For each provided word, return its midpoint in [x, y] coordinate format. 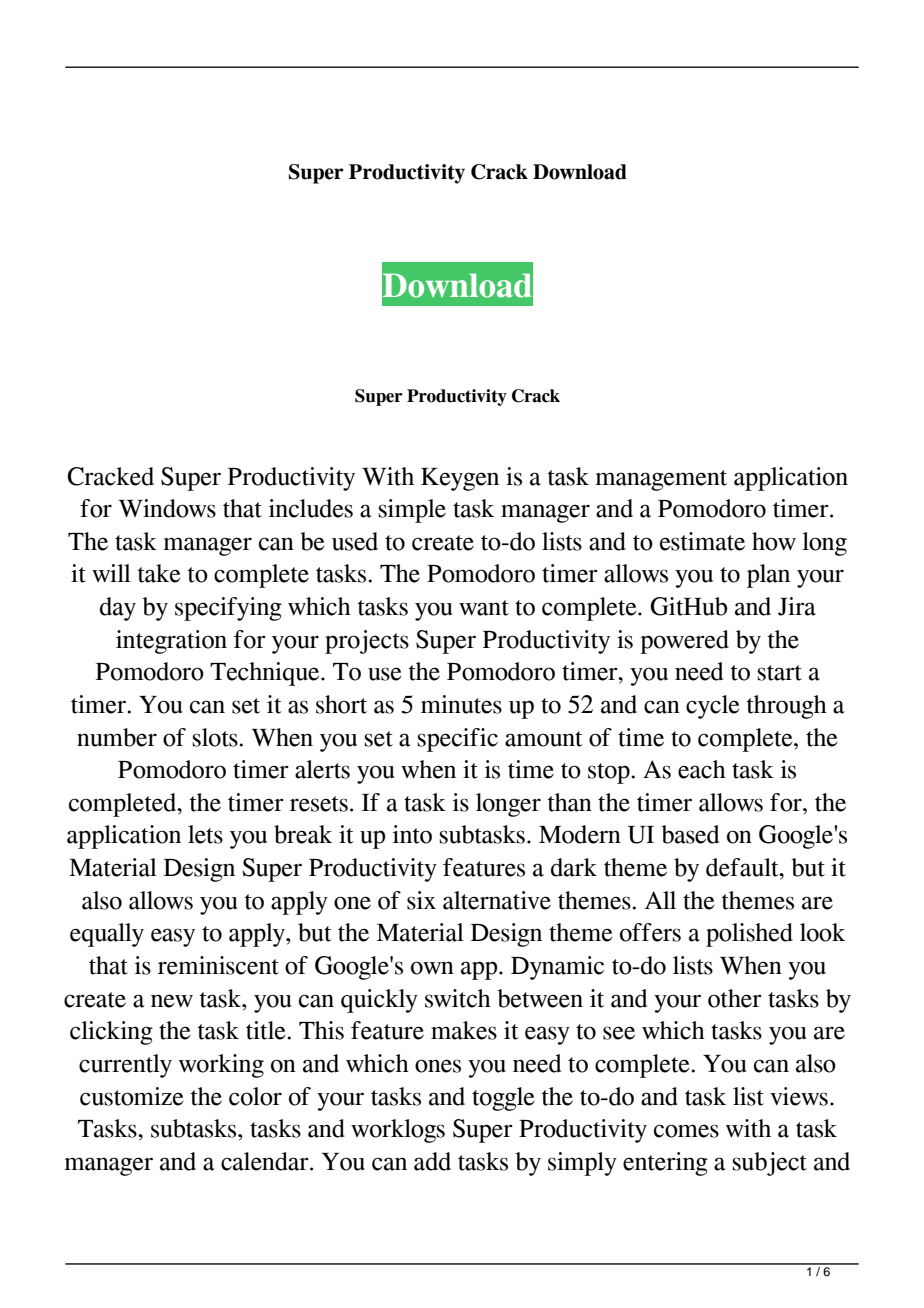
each [702, 769]
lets [205, 834]
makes [464, 1030]
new [172, 1001]
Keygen [460, 479]
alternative [497, 900]
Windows [167, 508]
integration [171, 642]
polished [749, 935]
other [735, 998]
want [484, 608]
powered [684, 642]
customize [132, 1096]
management [661, 480]
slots [215, 737]
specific [458, 740]
